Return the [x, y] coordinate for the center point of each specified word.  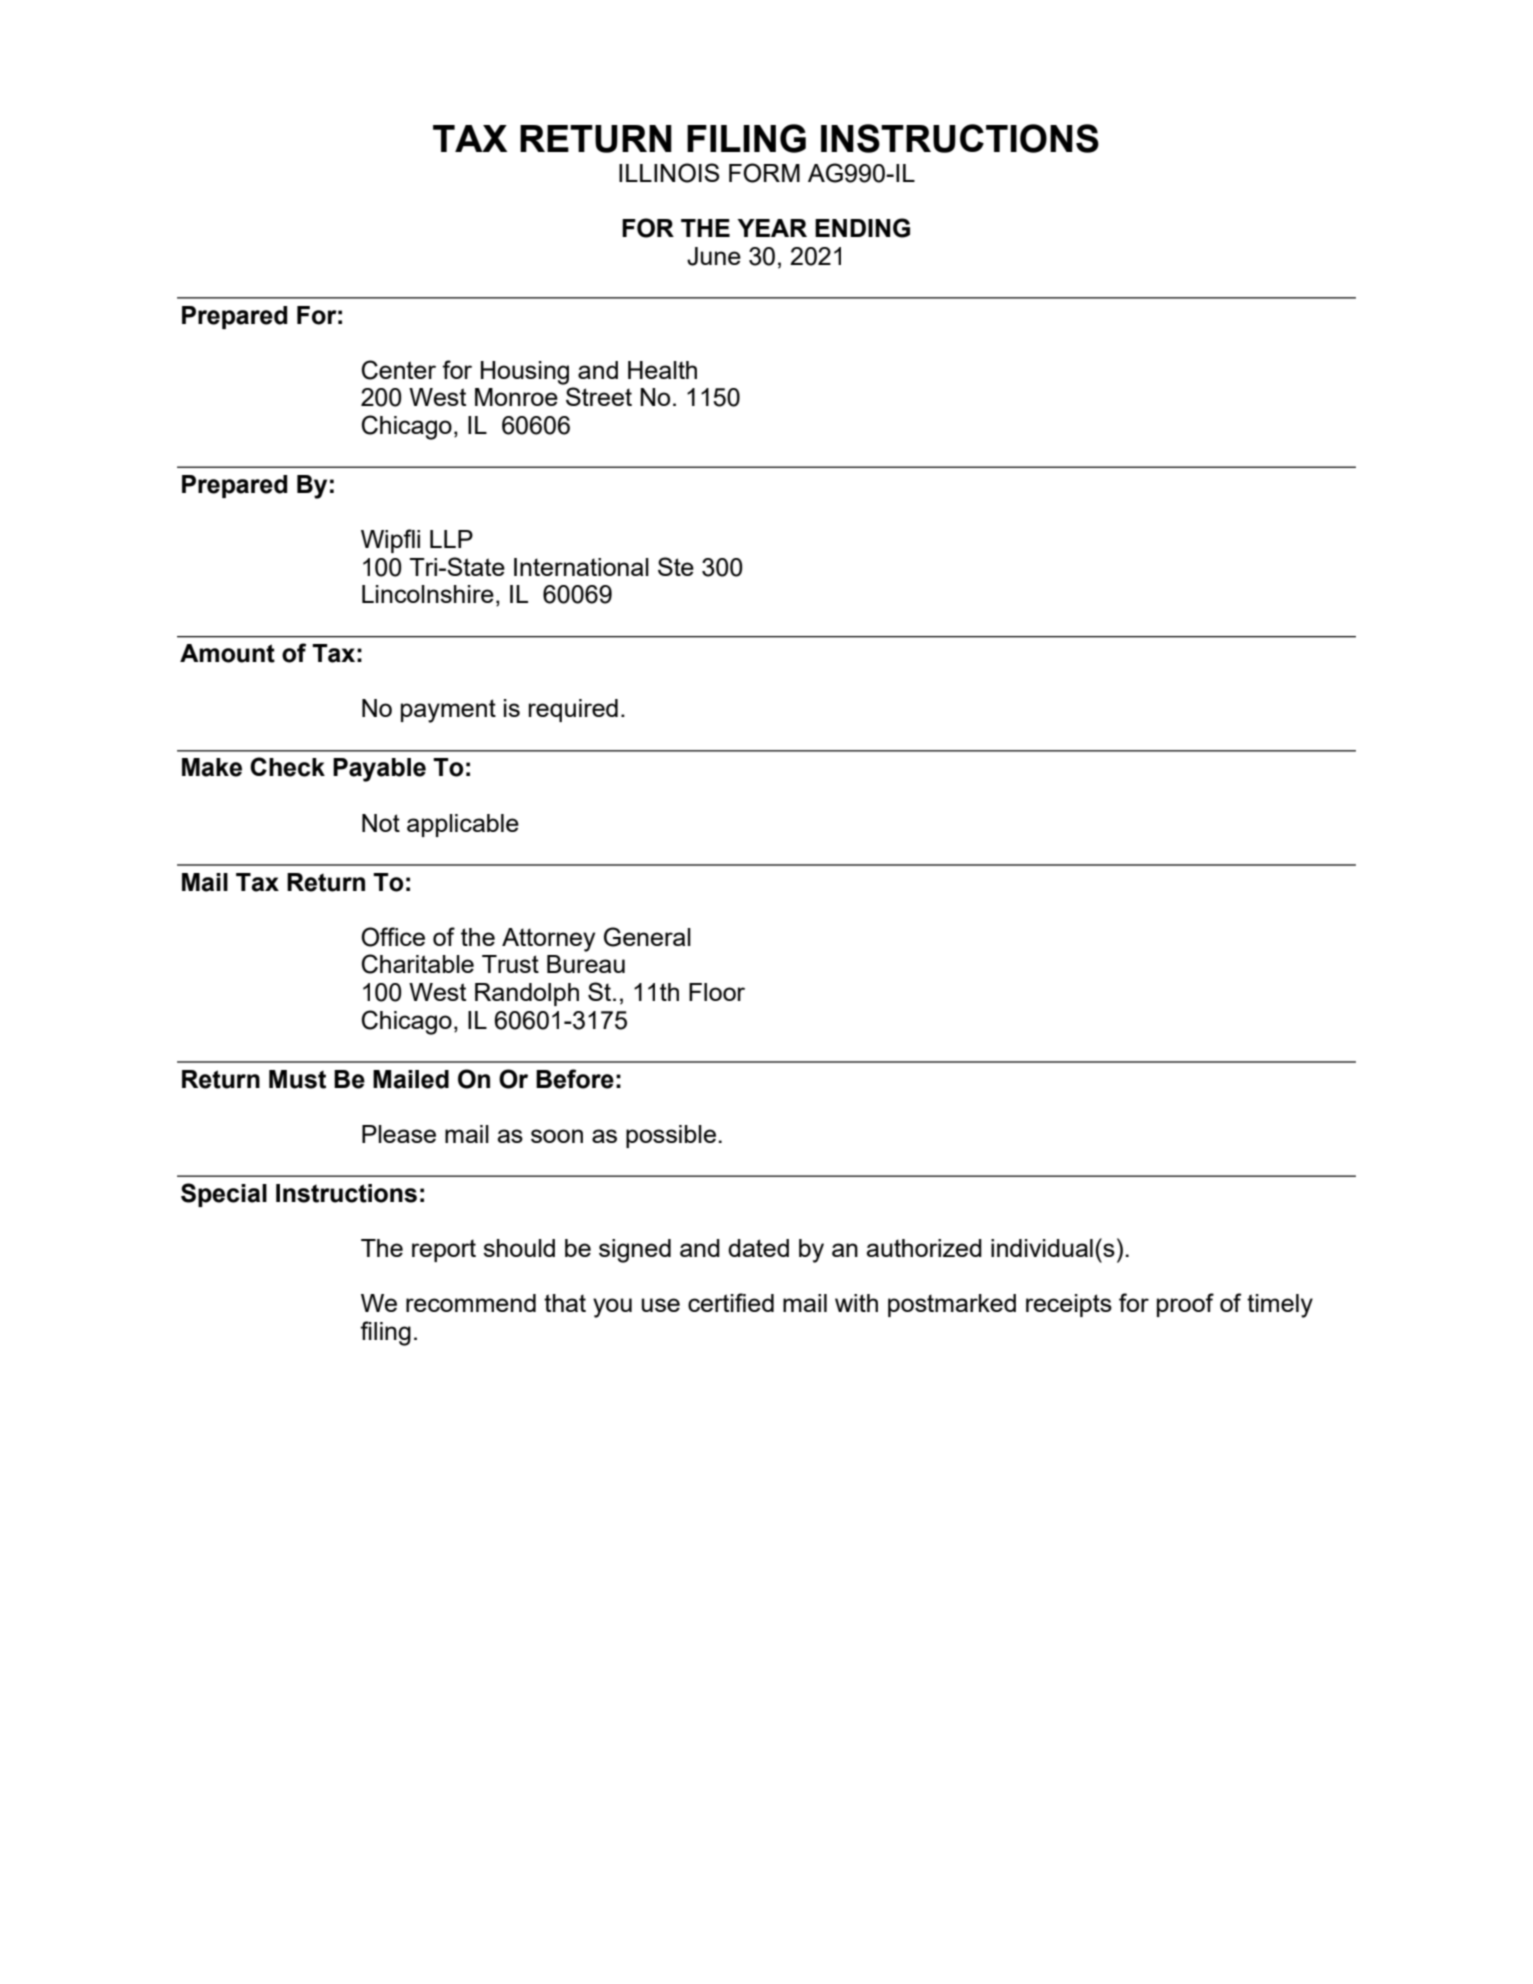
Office [393, 937]
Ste [676, 566]
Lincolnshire [428, 594]
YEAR [772, 228]
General [647, 937]
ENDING [862, 228]
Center [399, 370]
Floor [717, 992]
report [444, 1250]
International [581, 567]
